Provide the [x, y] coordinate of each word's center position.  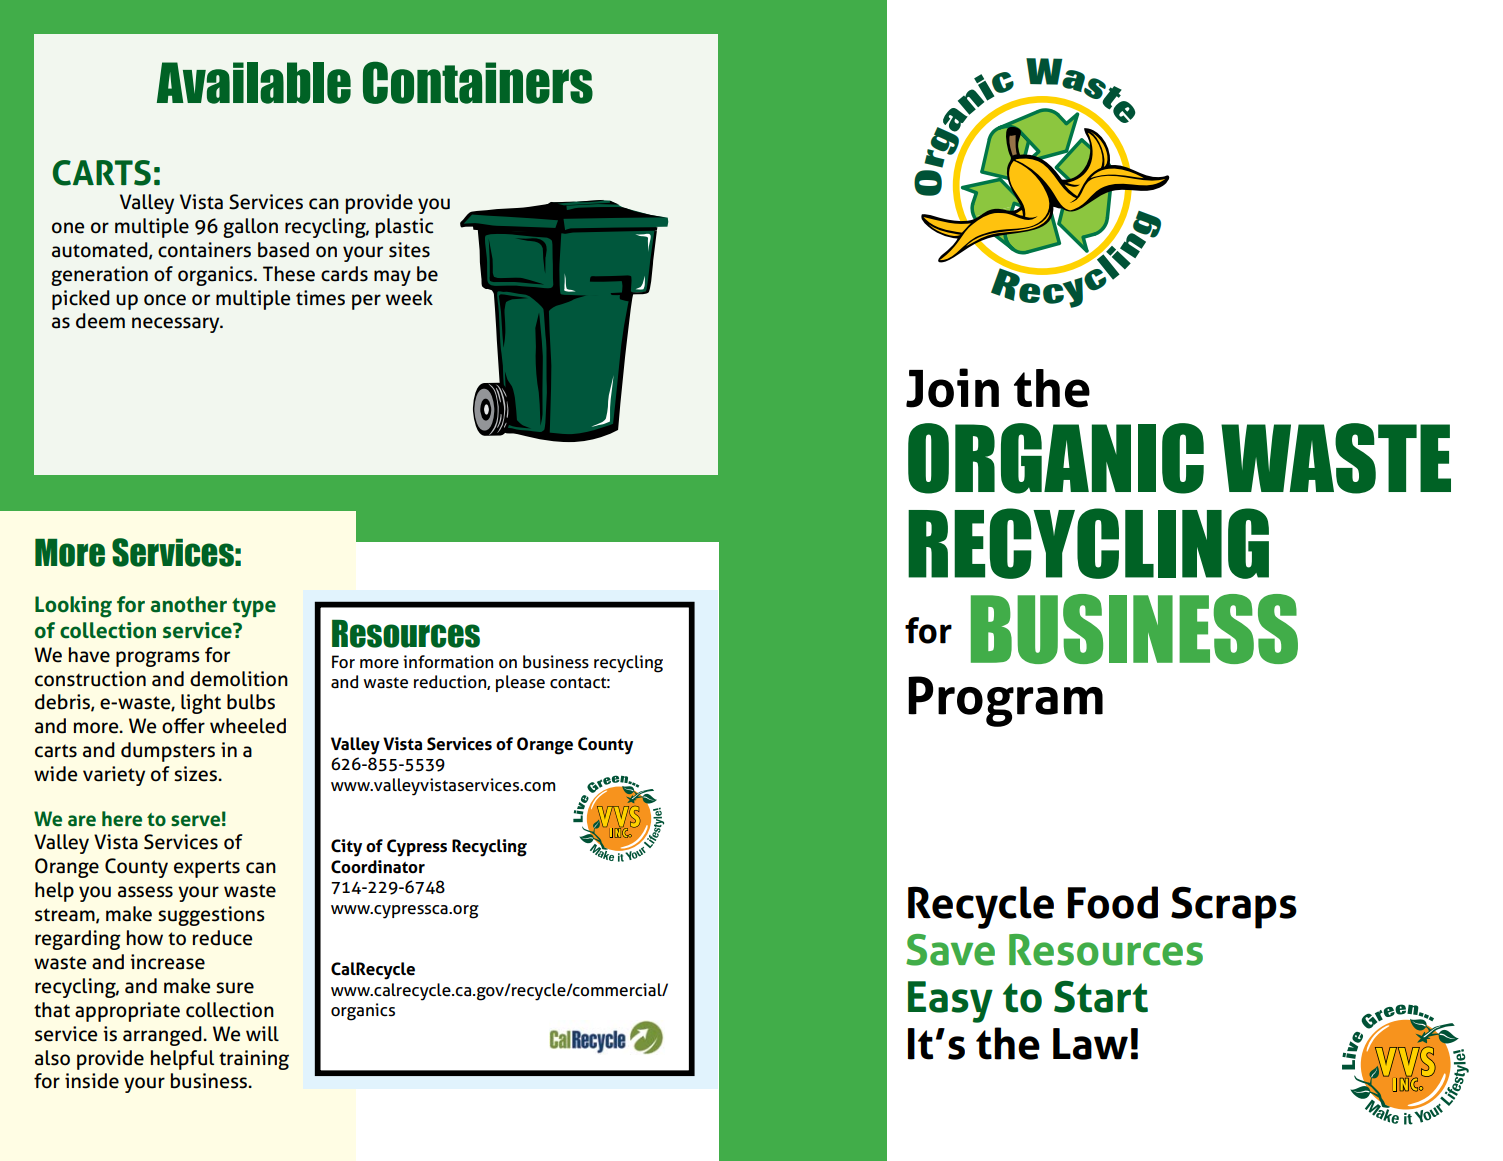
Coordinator [378, 867]
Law [1090, 1044]
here [122, 819]
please [520, 683]
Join [952, 388]
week [409, 298]
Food [1113, 902]
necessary [177, 325]
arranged [163, 1036]
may [392, 278]
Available [254, 83]
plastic [404, 228]
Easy [950, 1002]
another [189, 604]
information [448, 662]
